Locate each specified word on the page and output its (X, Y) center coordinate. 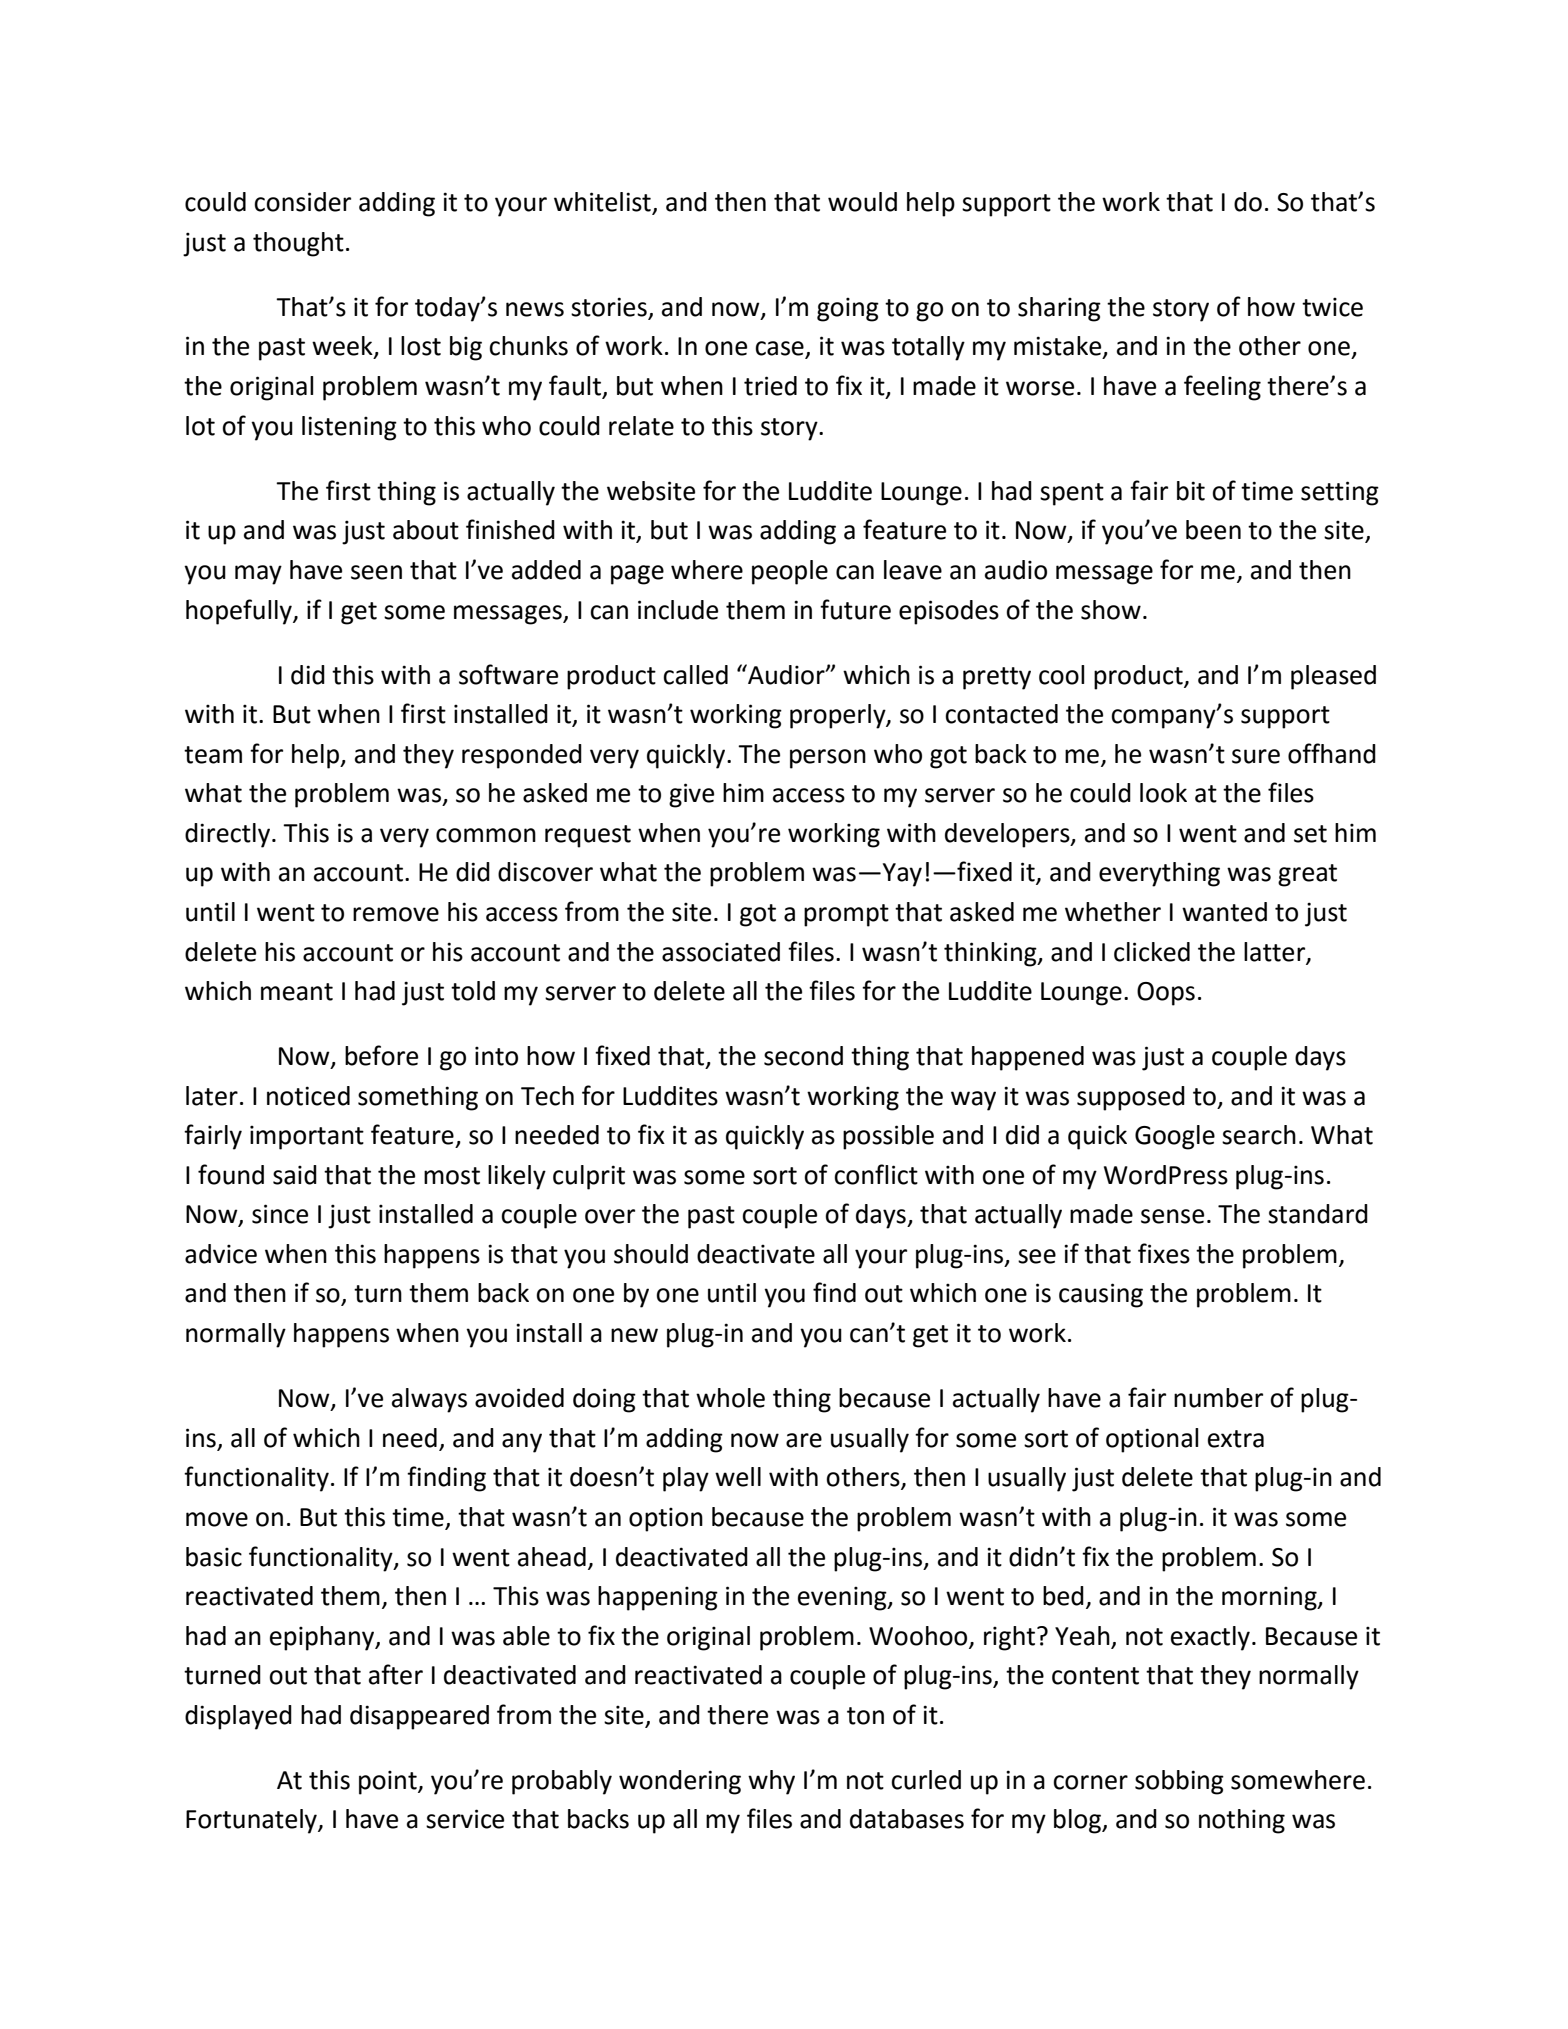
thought (298, 244)
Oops (1166, 994)
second (803, 1056)
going (848, 309)
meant (297, 992)
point (389, 1782)
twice (1332, 307)
